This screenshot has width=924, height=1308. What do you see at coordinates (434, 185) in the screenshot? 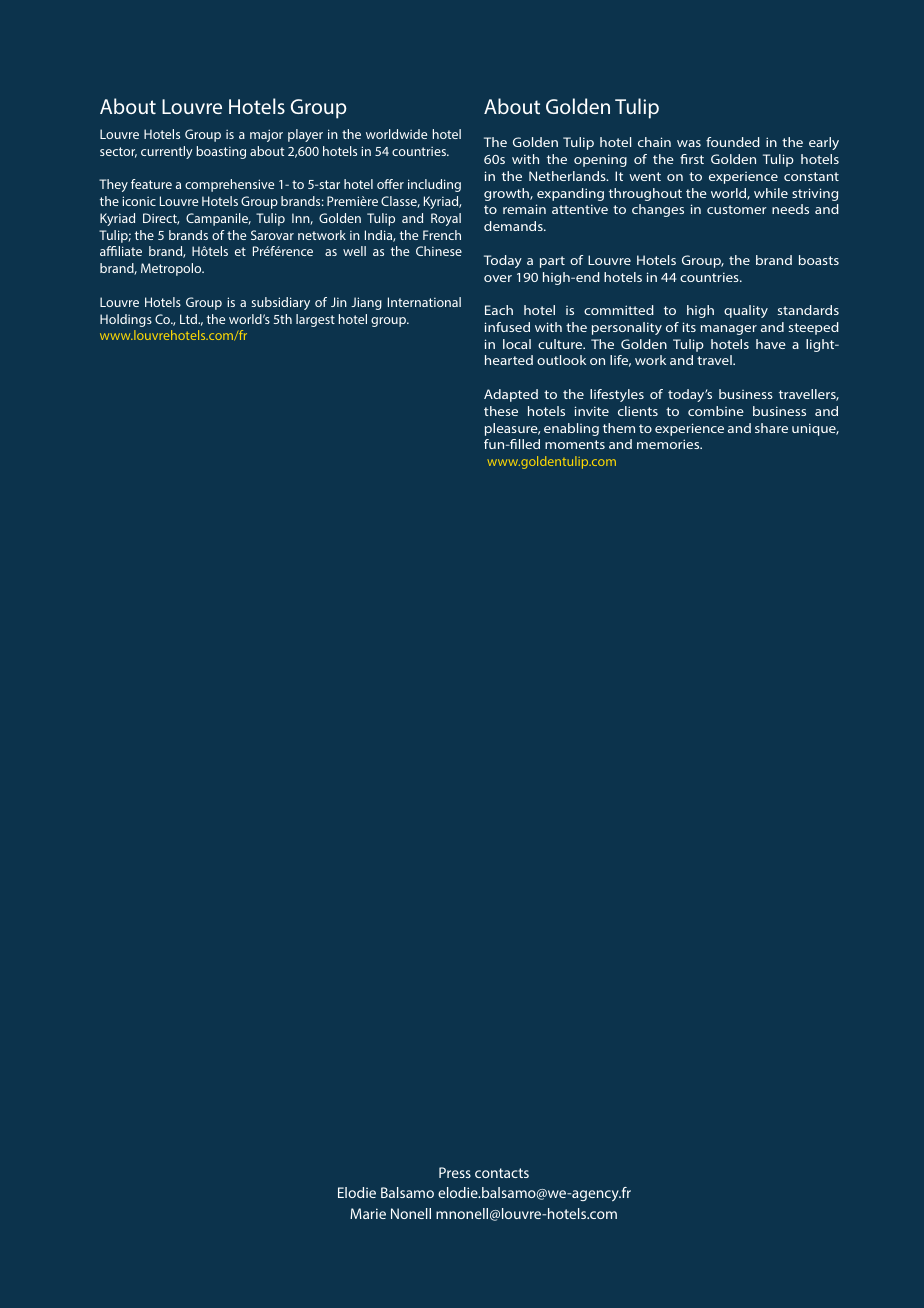
I see `including` at bounding box center [434, 185].
